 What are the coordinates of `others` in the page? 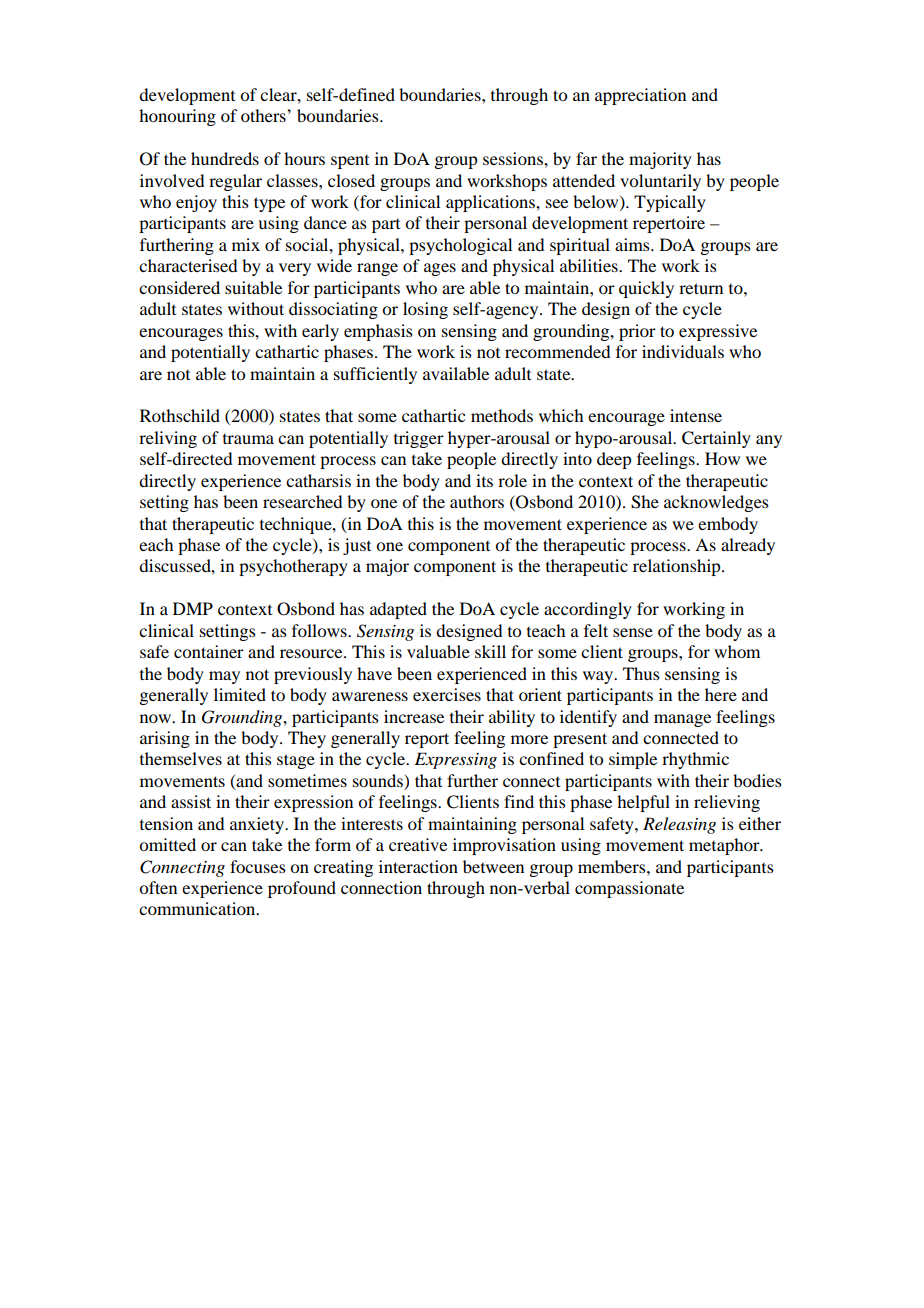 It's located at (264, 115).
